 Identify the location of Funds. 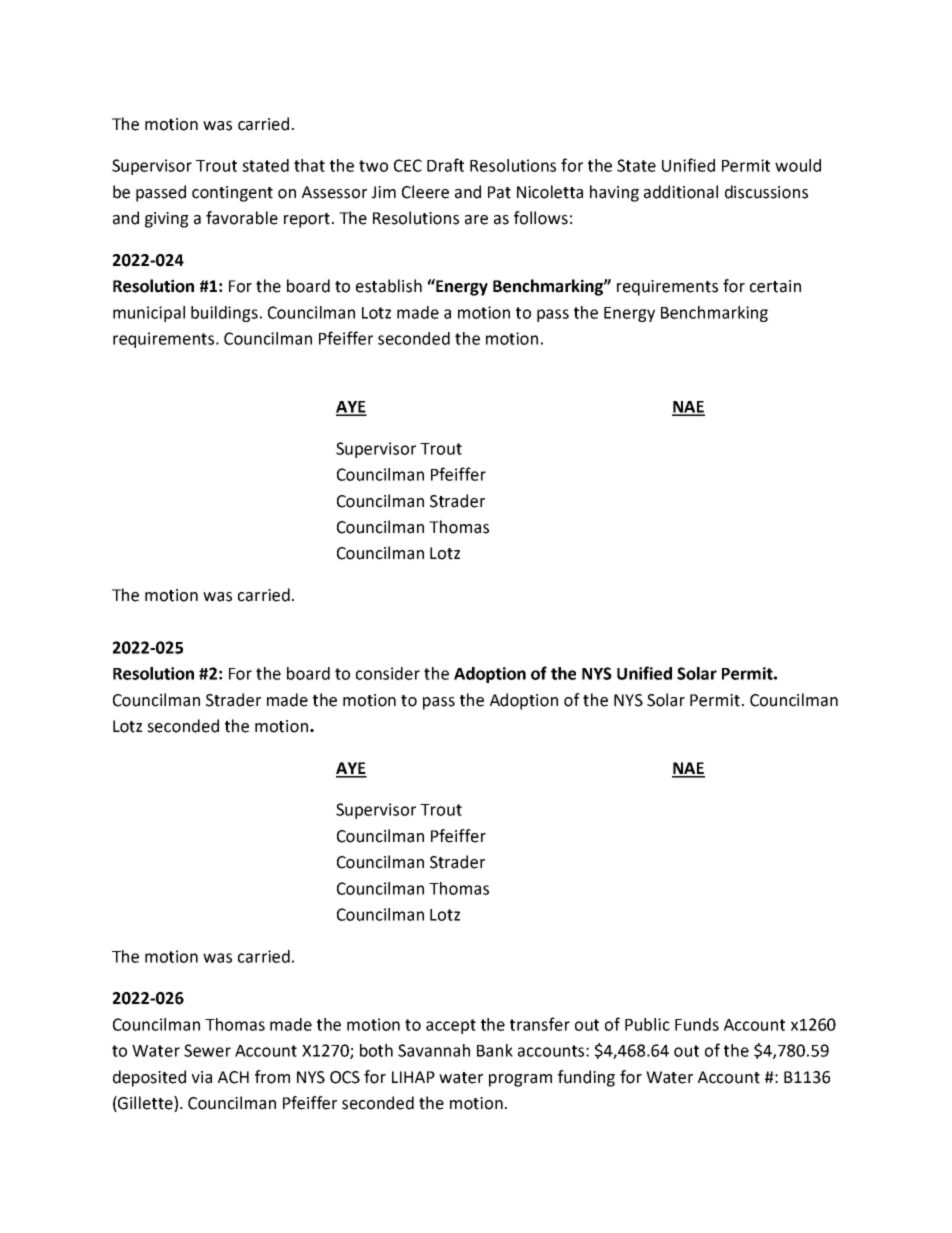
(697, 1024).
